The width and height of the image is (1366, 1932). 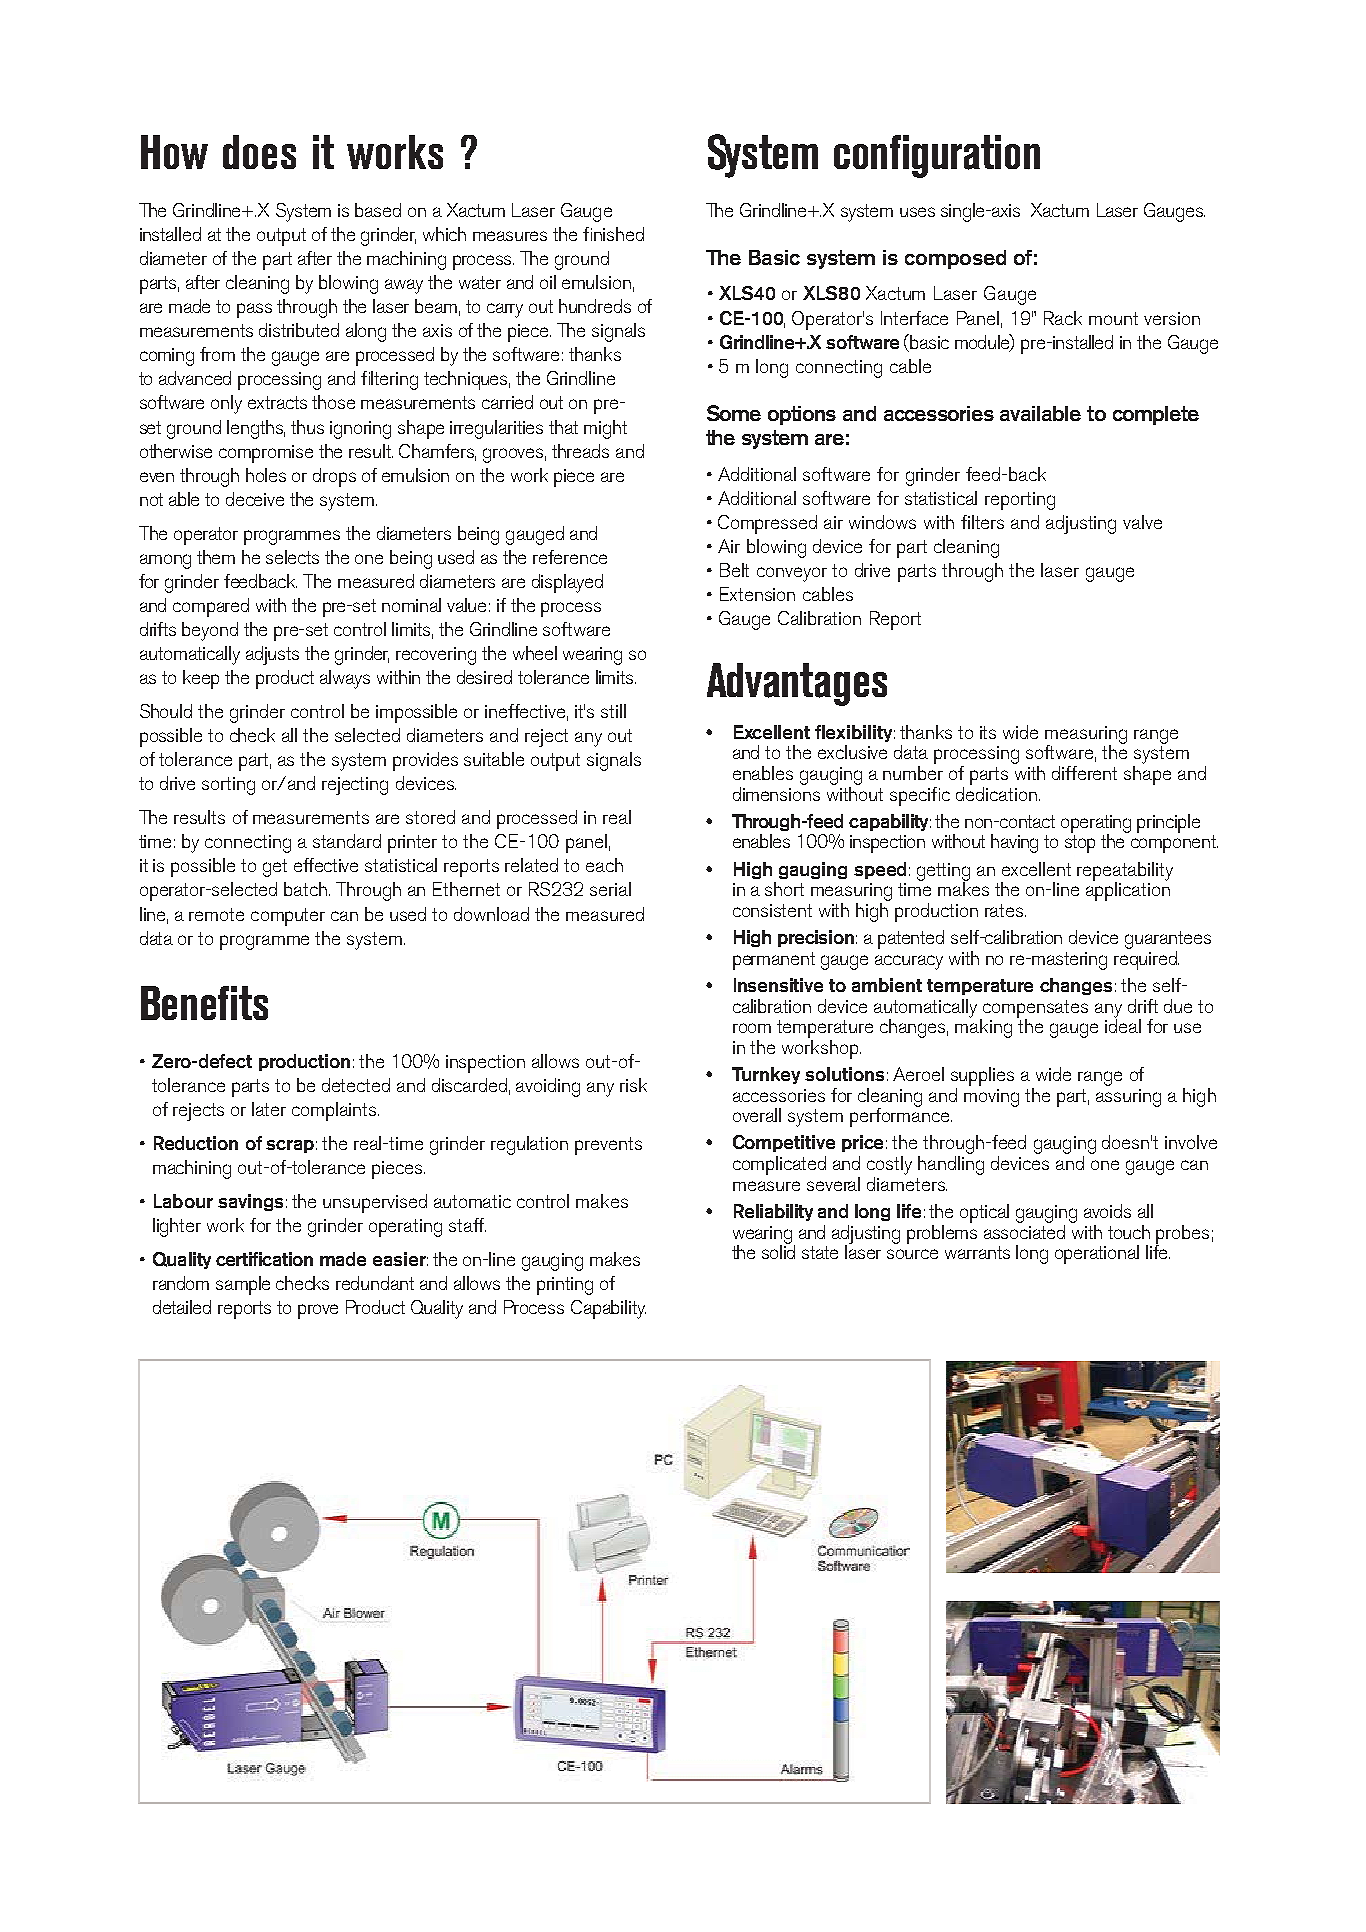 I want to click on configuration, so click(x=937, y=156).
